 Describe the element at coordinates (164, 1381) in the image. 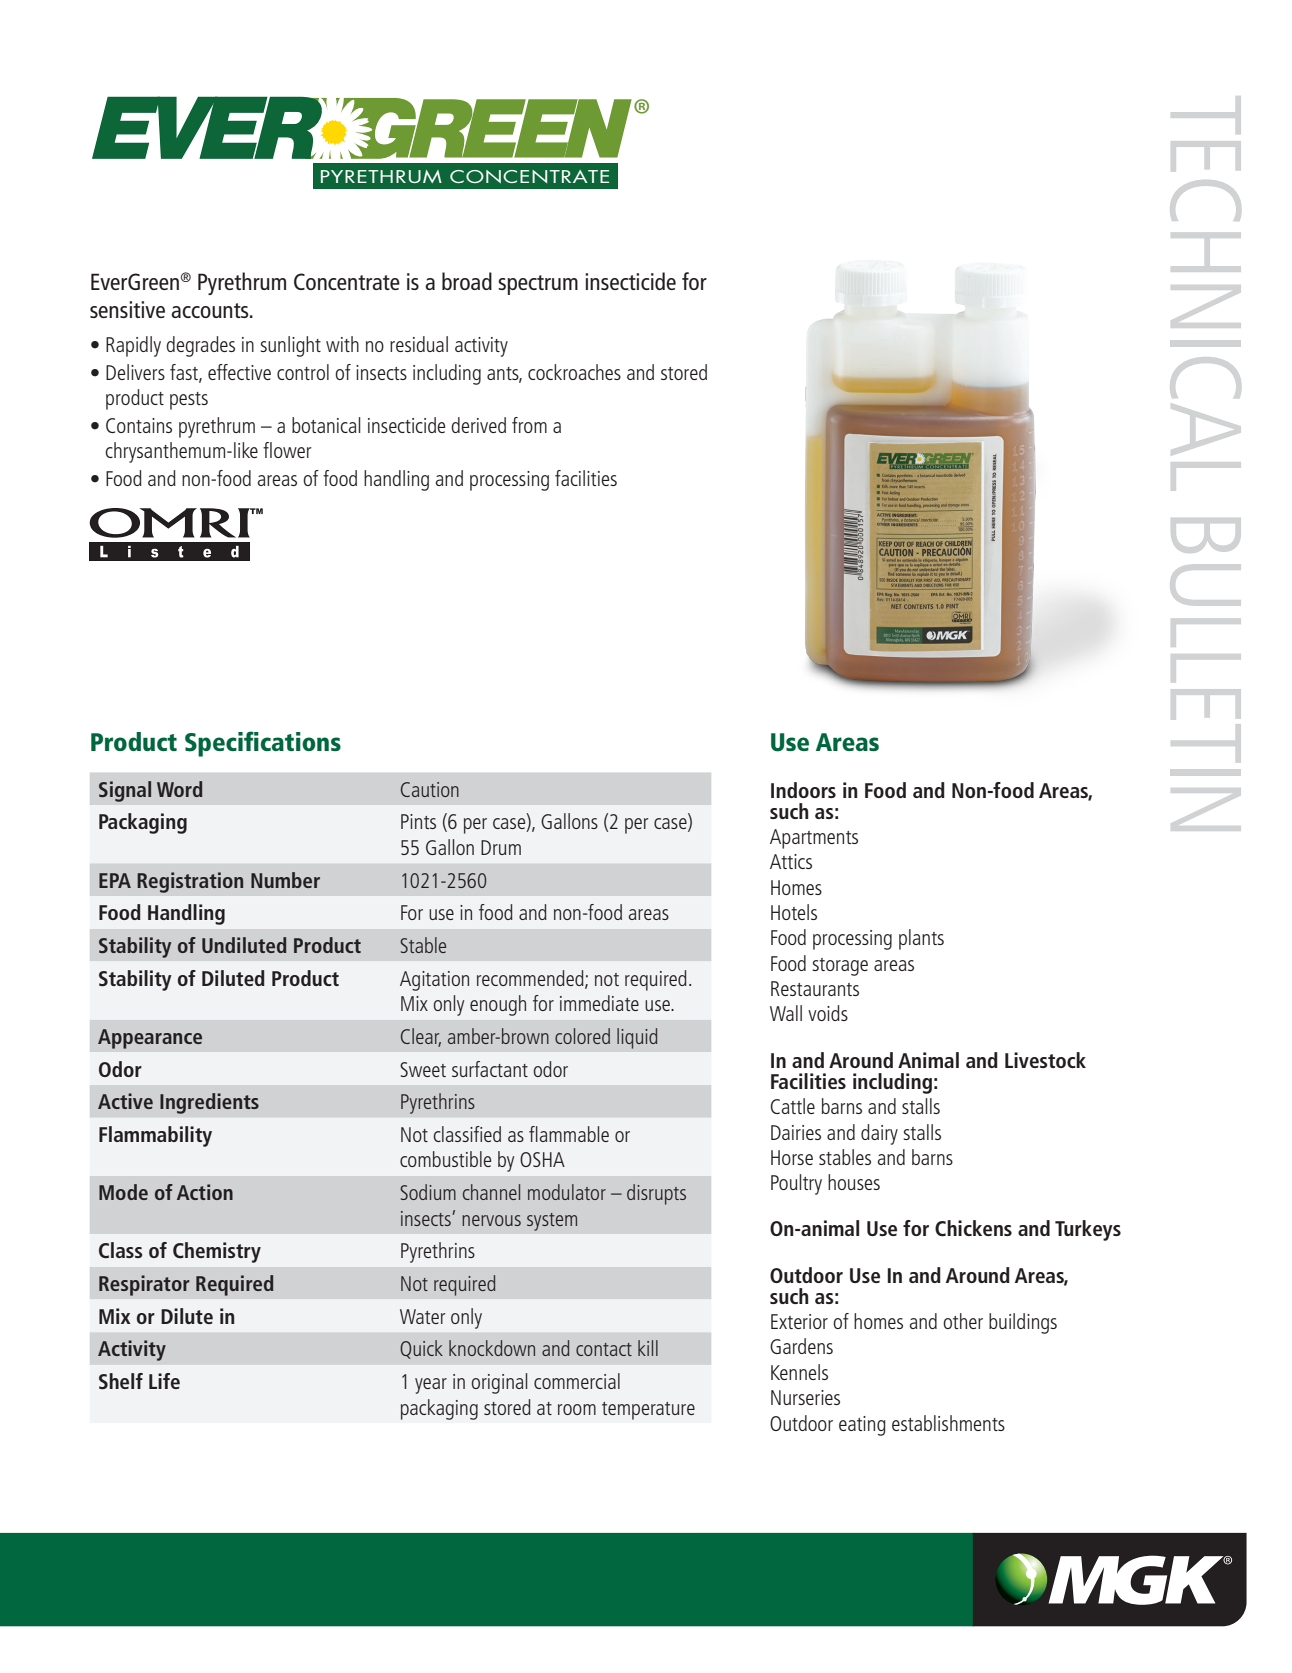

I see `Life` at that location.
